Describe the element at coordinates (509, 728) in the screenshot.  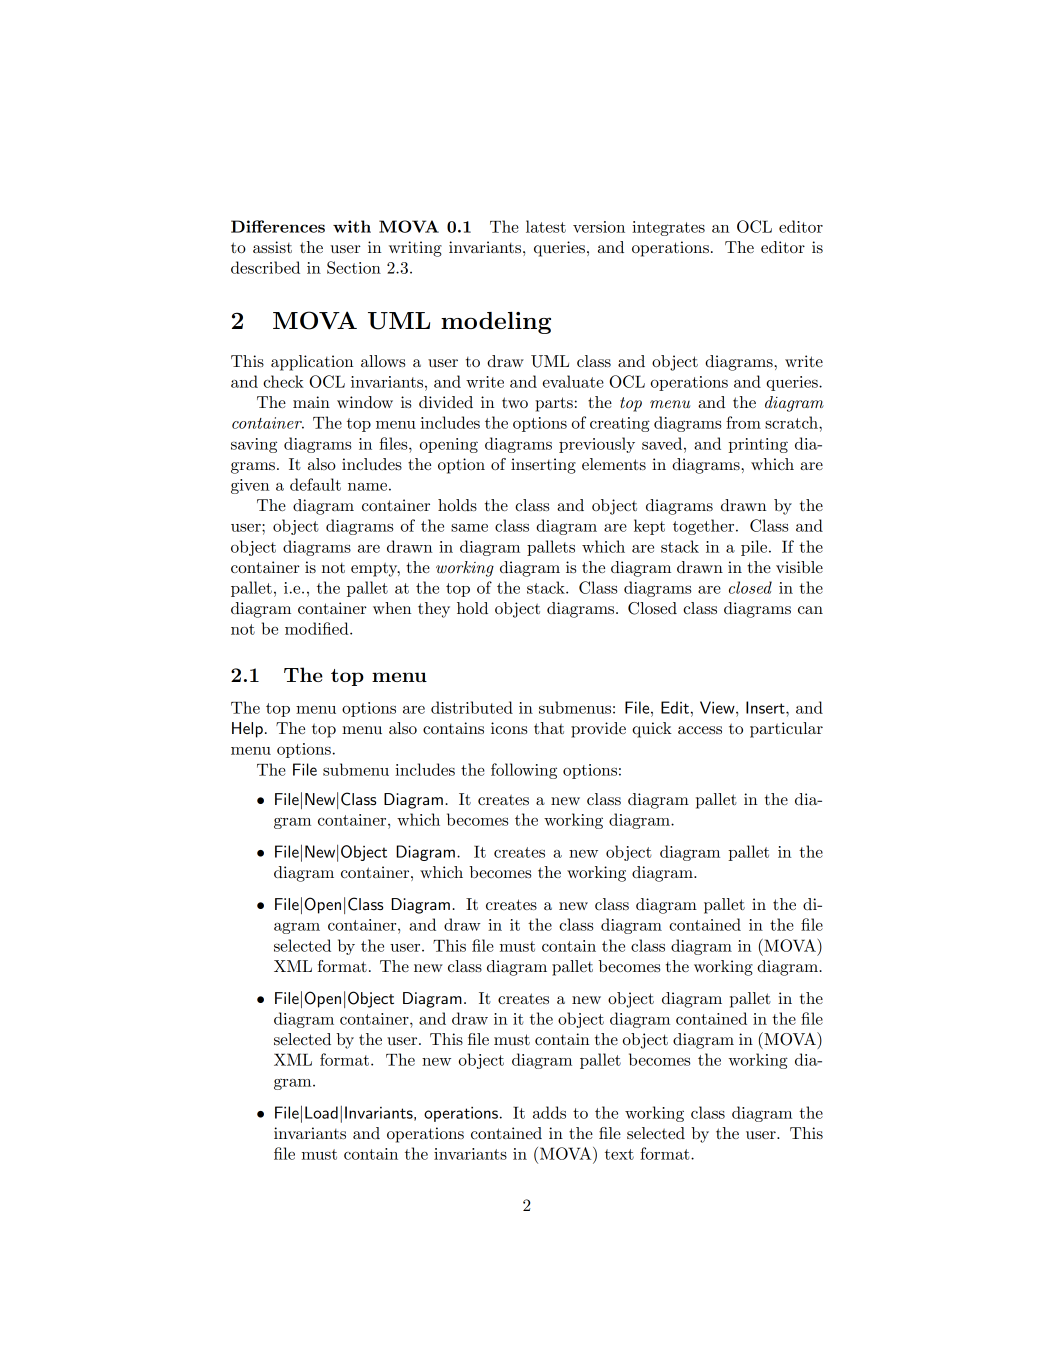
I see `icons` at that location.
